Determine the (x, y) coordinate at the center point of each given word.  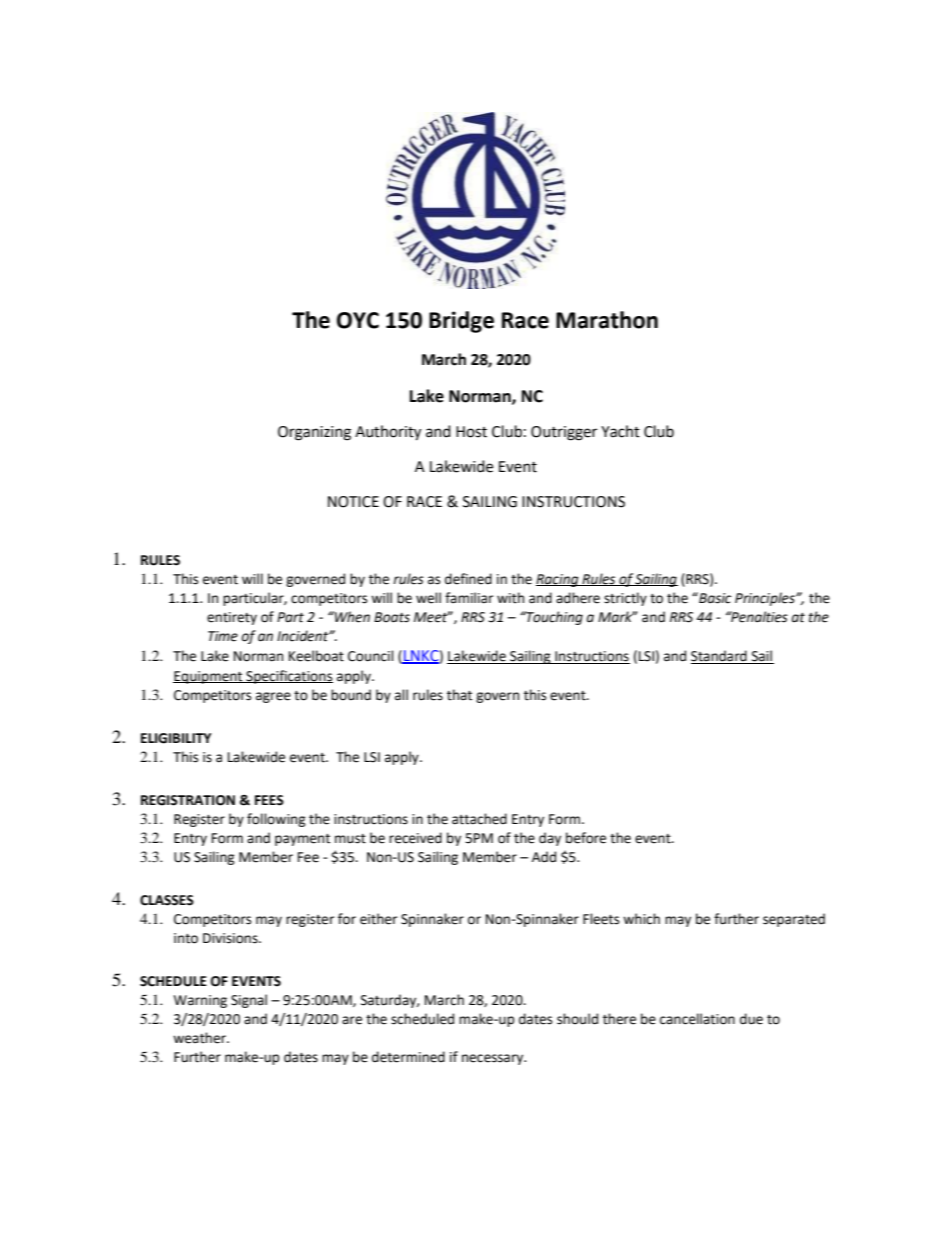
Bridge (461, 322)
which (641, 919)
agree (273, 697)
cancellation (697, 1019)
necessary (494, 1059)
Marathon (607, 320)
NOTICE (353, 502)
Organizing (314, 433)
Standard (719, 656)
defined (468, 579)
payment (302, 840)
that (459, 695)
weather (200, 1038)
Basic (714, 598)
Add (544, 857)
